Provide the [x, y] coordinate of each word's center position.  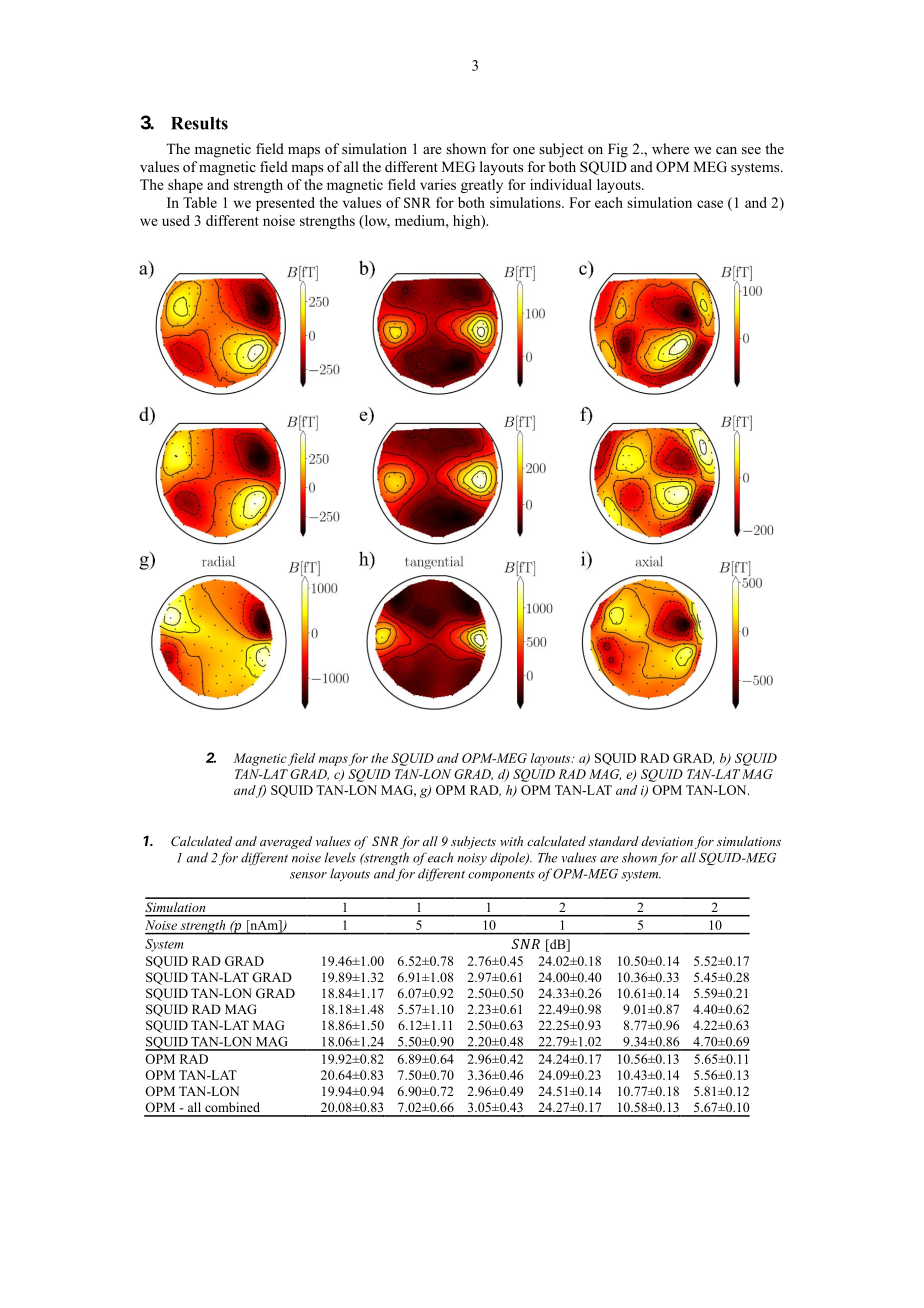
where [670, 148]
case [710, 204]
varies [438, 184]
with [511, 841]
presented [285, 204]
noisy [472, 859]
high [468, 222]
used [176, 220]
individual [561, 184]
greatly [482, 186]
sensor [308, 875]
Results [199, 123]
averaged [286, 842]
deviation [667, 841]
